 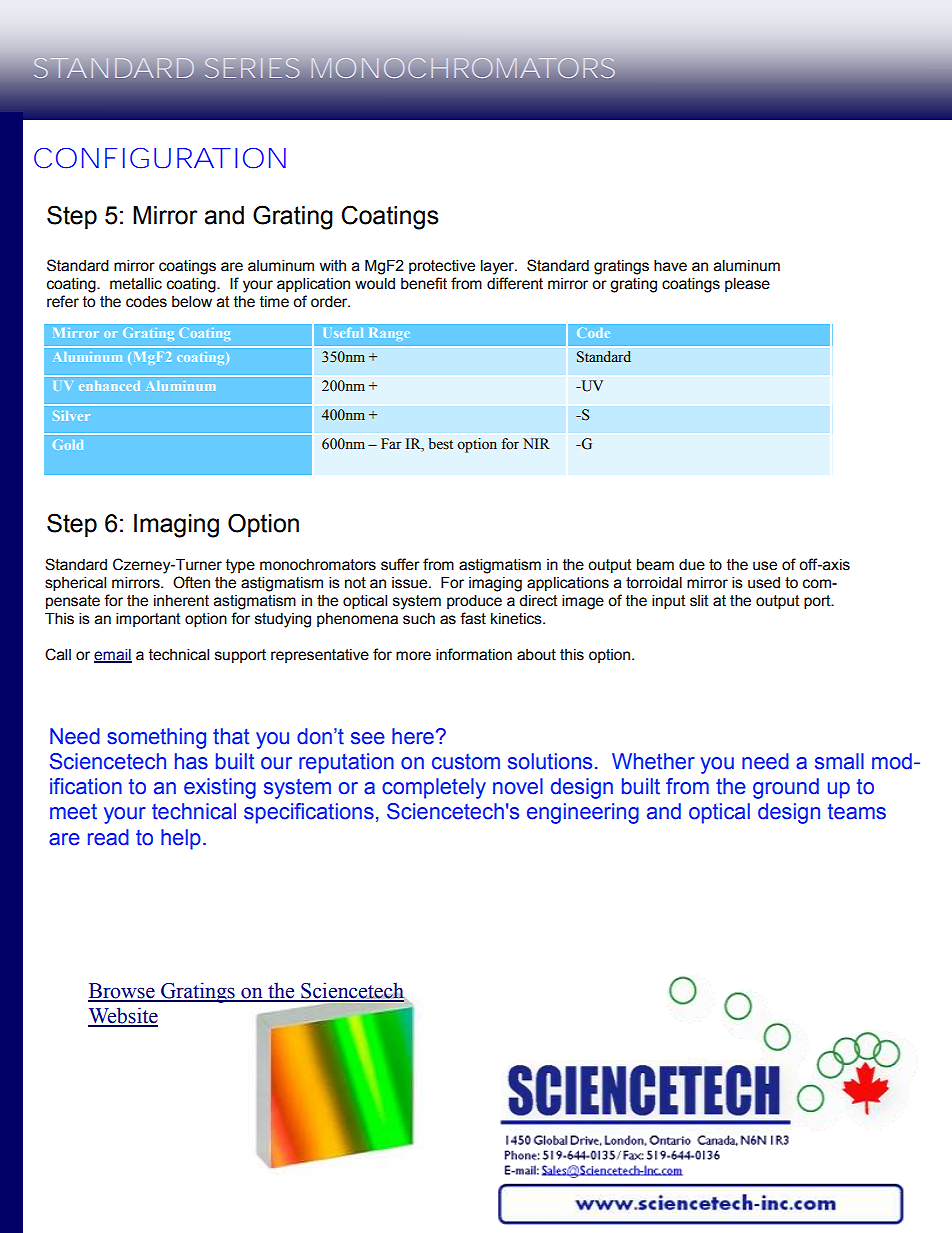 I want to click on email, so click(x=113, y=655).
